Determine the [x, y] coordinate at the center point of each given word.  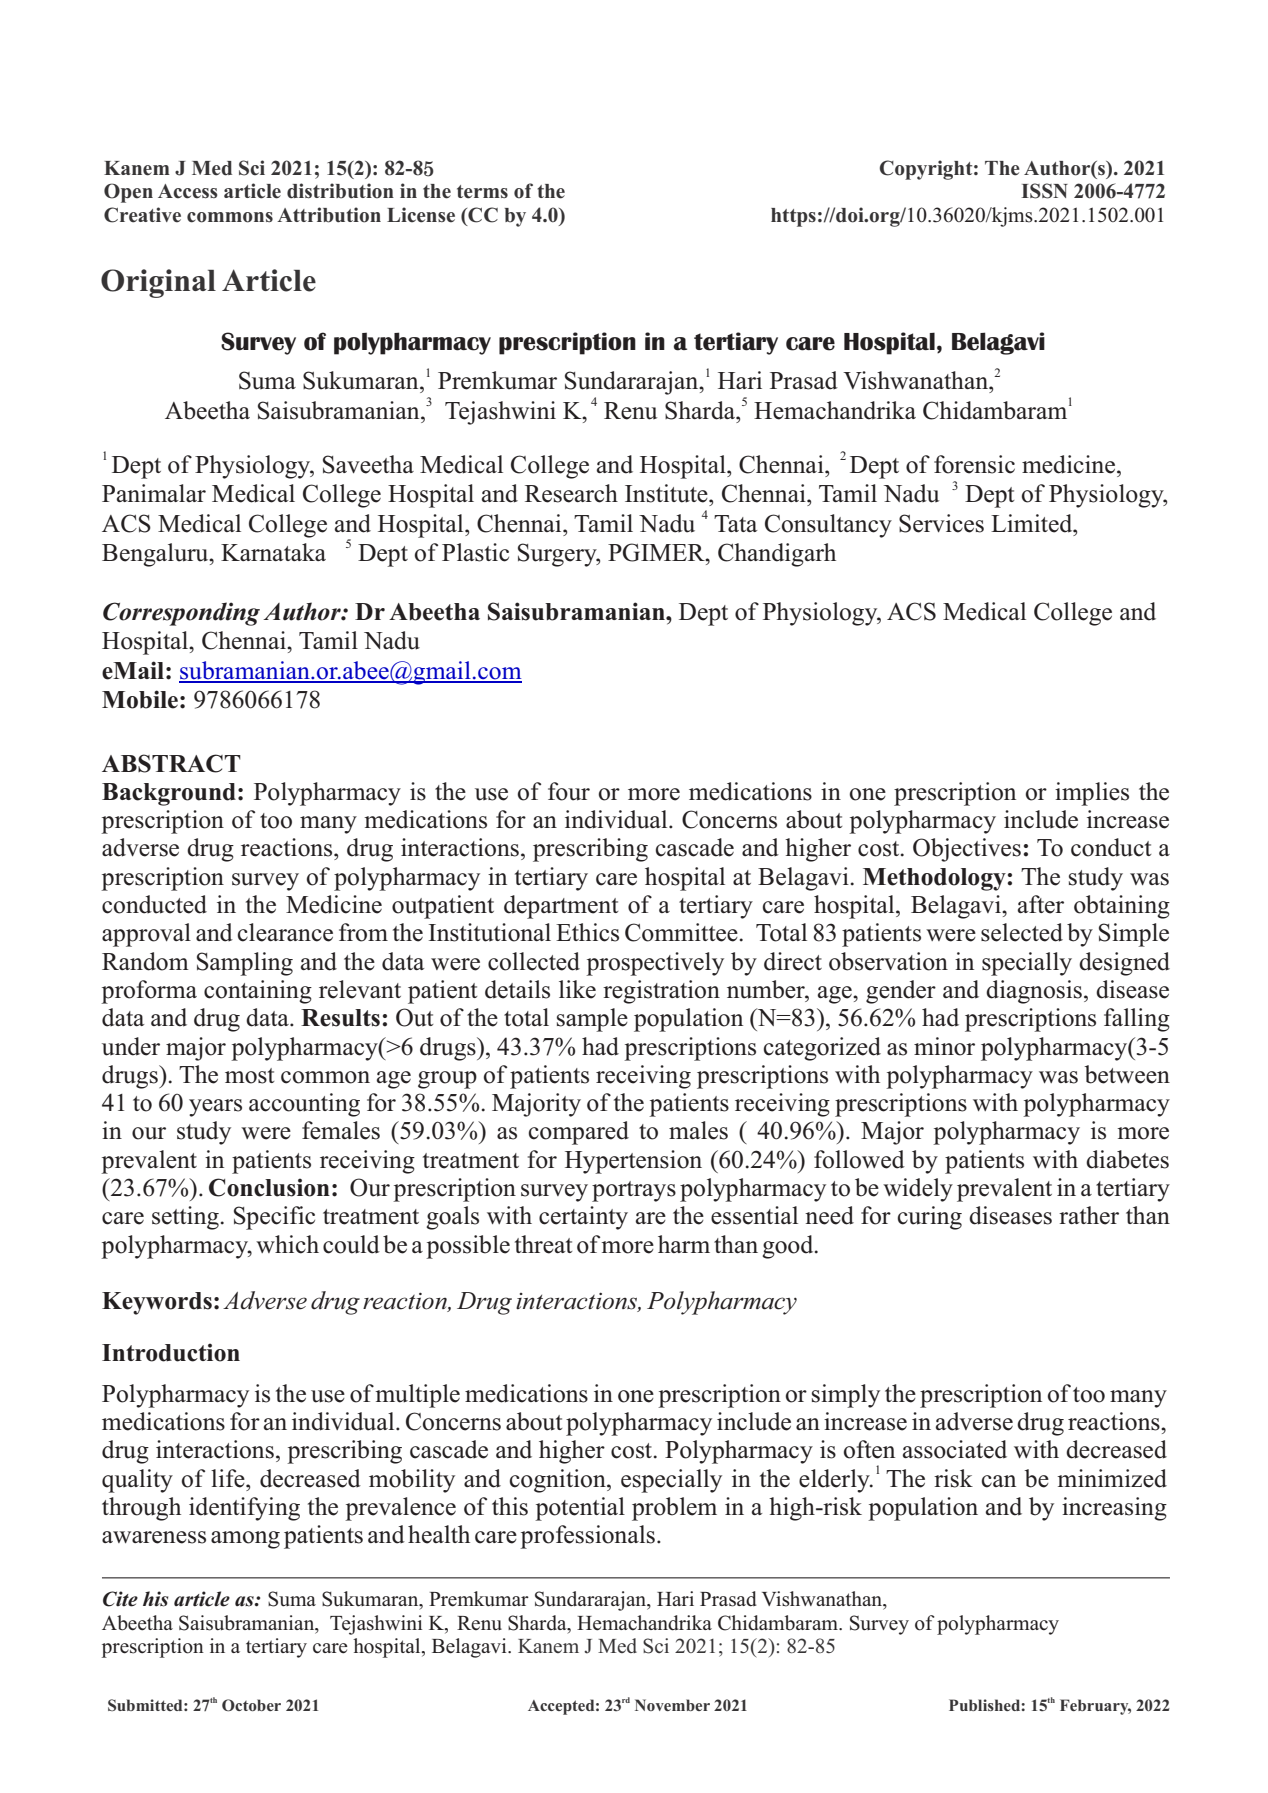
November [672, 1705]
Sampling [245, 964]
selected [1022, 932]
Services [941, 523]
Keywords [157, 1303]
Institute [667, 493]
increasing [1114, 1509]
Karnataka [273, 552]
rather [1089, 1215]
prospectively [655, 964]
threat [543, 1244]
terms [482, 192]
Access [187, 191]
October [251, 1705]
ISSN [1044, 191]
